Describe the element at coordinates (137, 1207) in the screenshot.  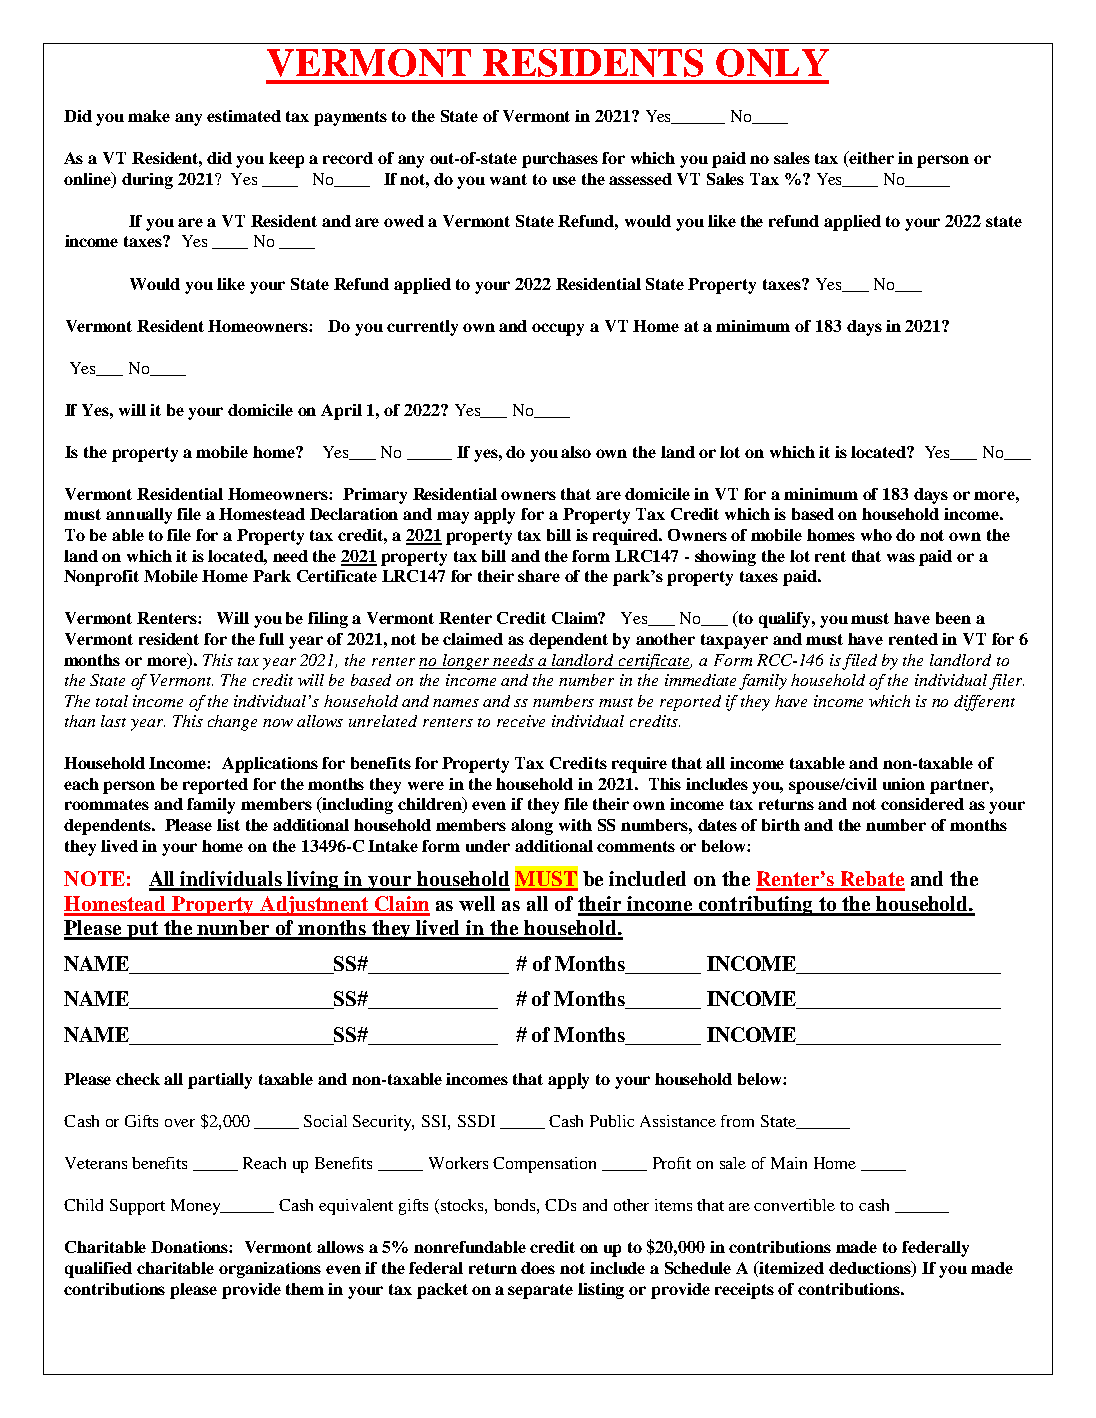
I see `Support` at that location.
